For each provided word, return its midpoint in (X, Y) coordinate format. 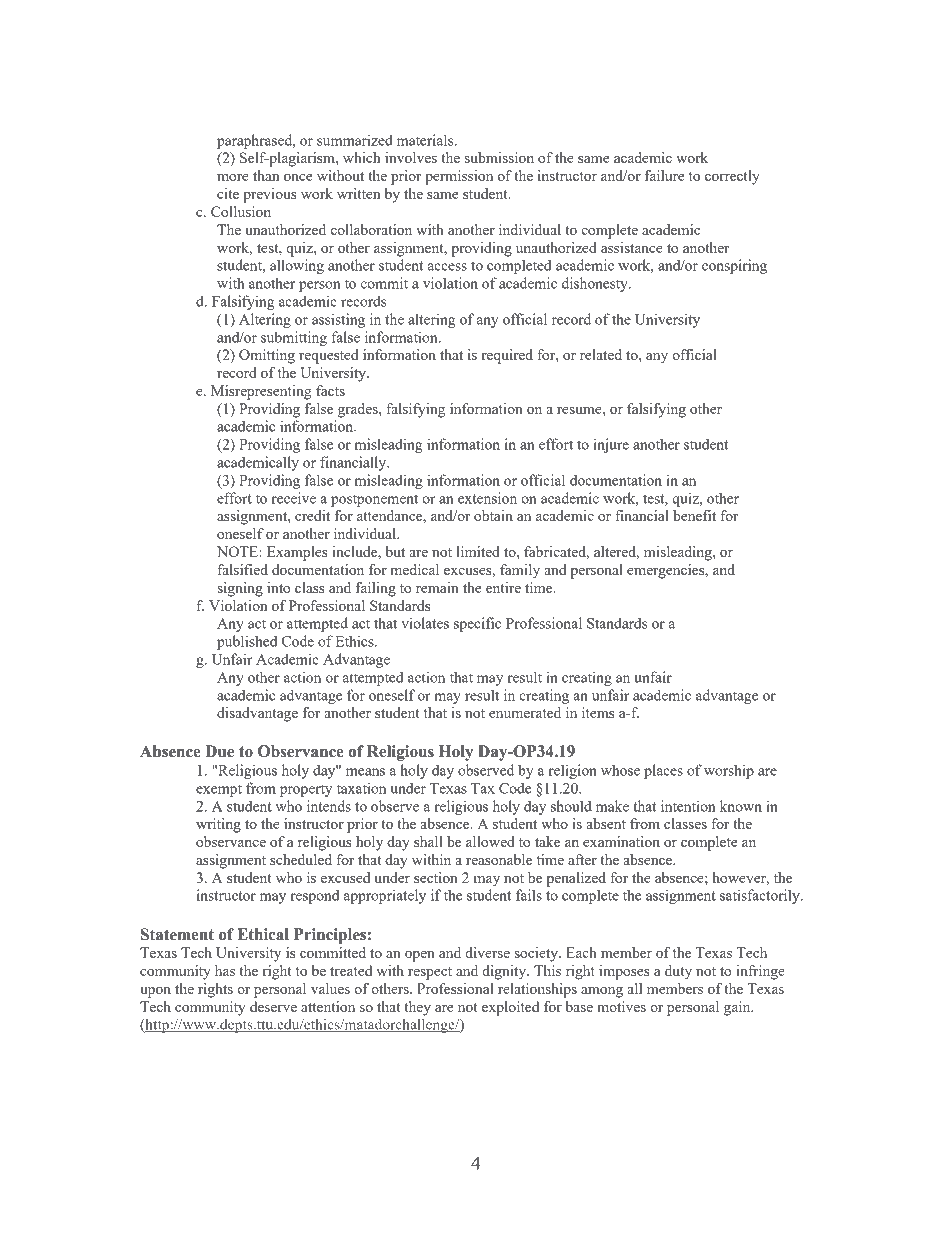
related (601, 354)
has (225, 970)
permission (459, 177)
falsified (243, 569)
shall (428, 841)
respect (430, 973)
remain (437, 587)
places (663, 771)
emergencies (667, 571)
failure (664, 175)
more (233, 177)
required (507, 356)
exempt (219, 790)
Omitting (267, 356)
